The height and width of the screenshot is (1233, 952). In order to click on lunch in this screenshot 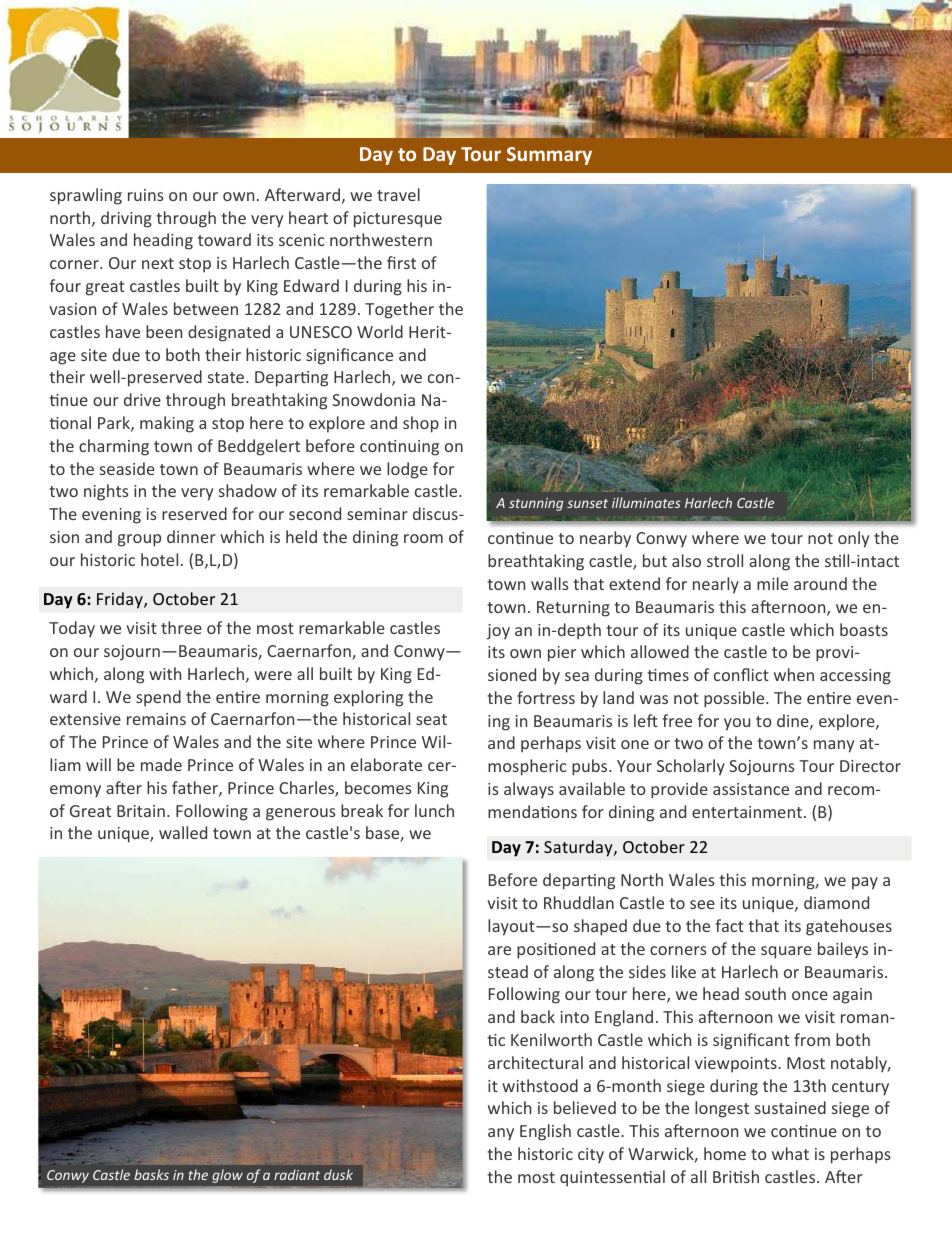, I will do `click(434, 810)`.
